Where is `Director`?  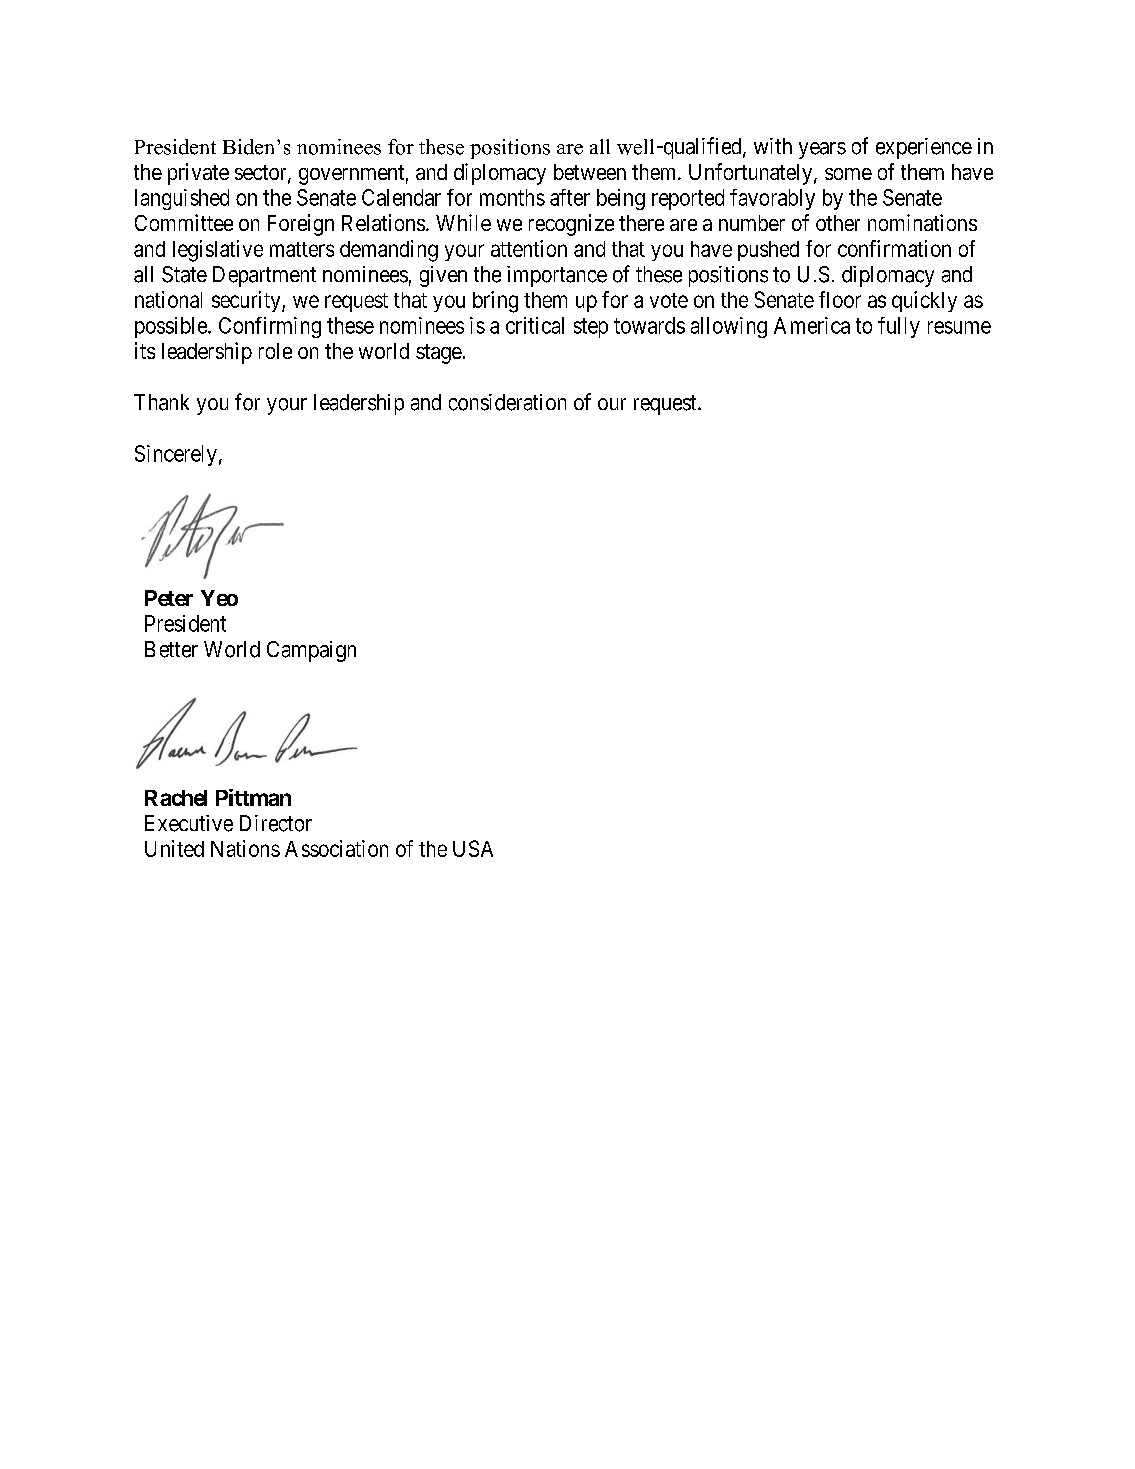
Director is located at coordinates (276, 823).
